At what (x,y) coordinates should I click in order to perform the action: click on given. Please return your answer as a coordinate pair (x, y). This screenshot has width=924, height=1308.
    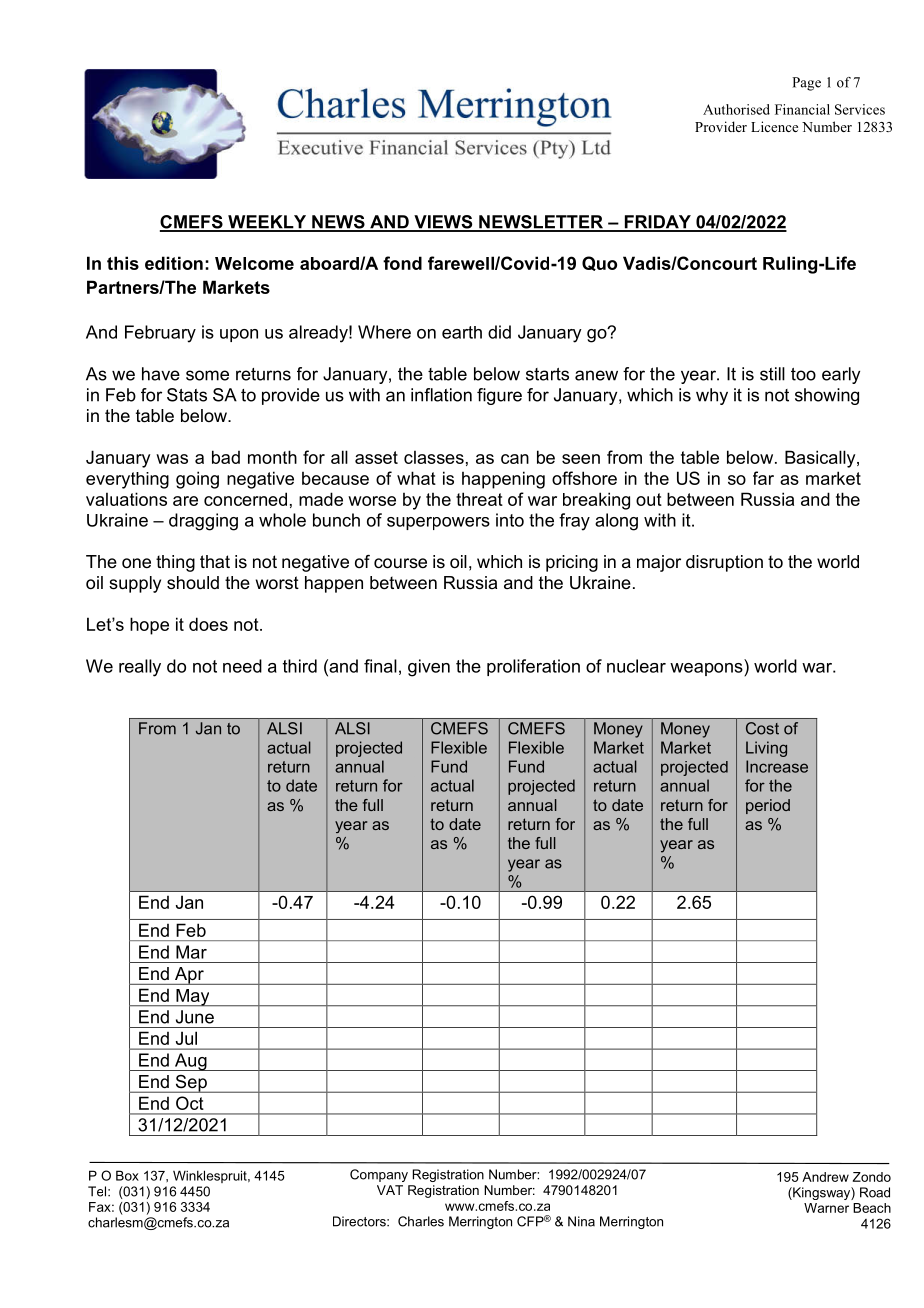
    Looking at the image, I should click on (429, 668).
